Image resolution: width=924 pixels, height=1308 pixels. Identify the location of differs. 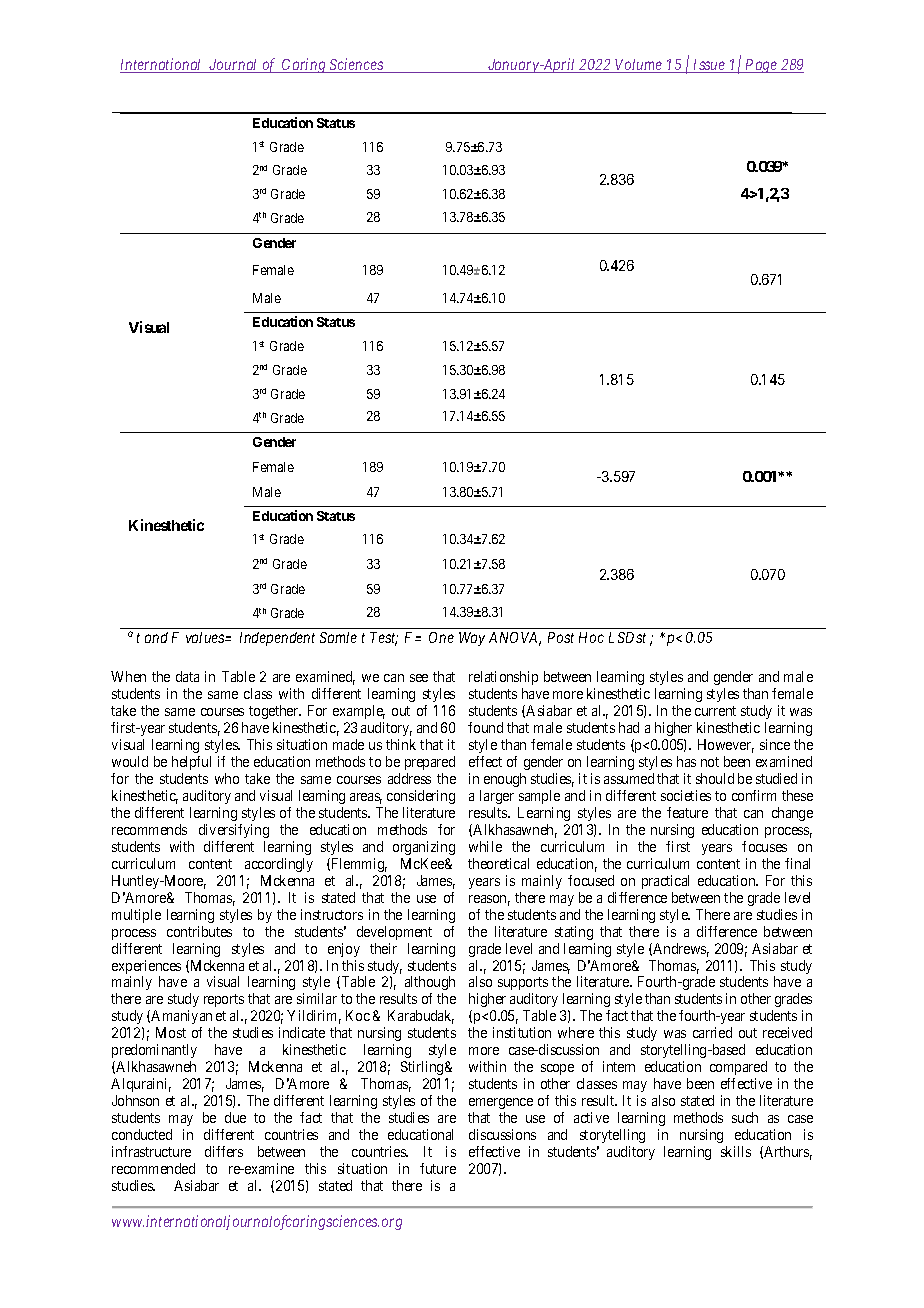
(224, 1151).
